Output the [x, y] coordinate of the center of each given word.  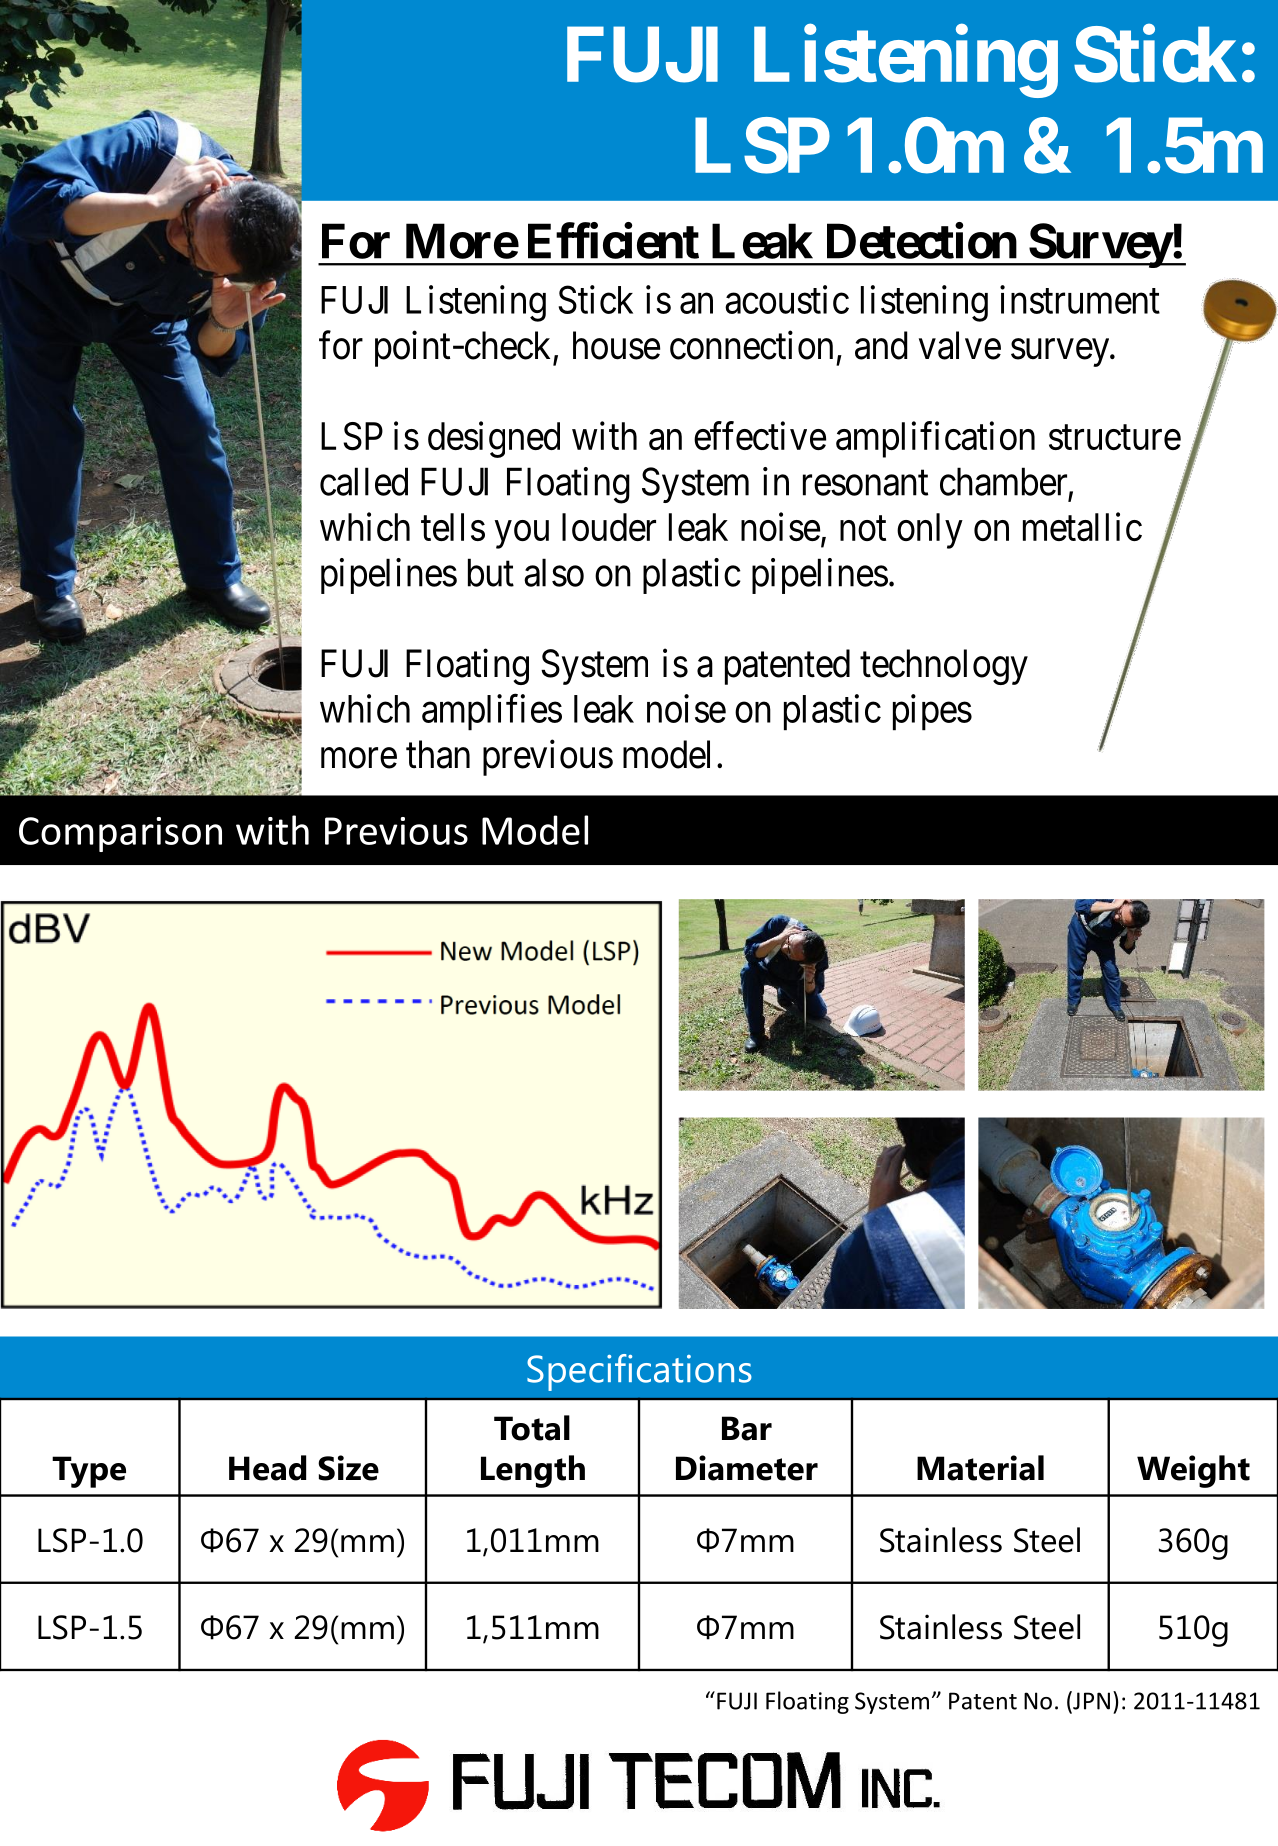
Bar [747, 1428]
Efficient [613, 241]
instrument [1080, 299]
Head [267, 1468]
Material [980, 1468]
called [364, 481]
